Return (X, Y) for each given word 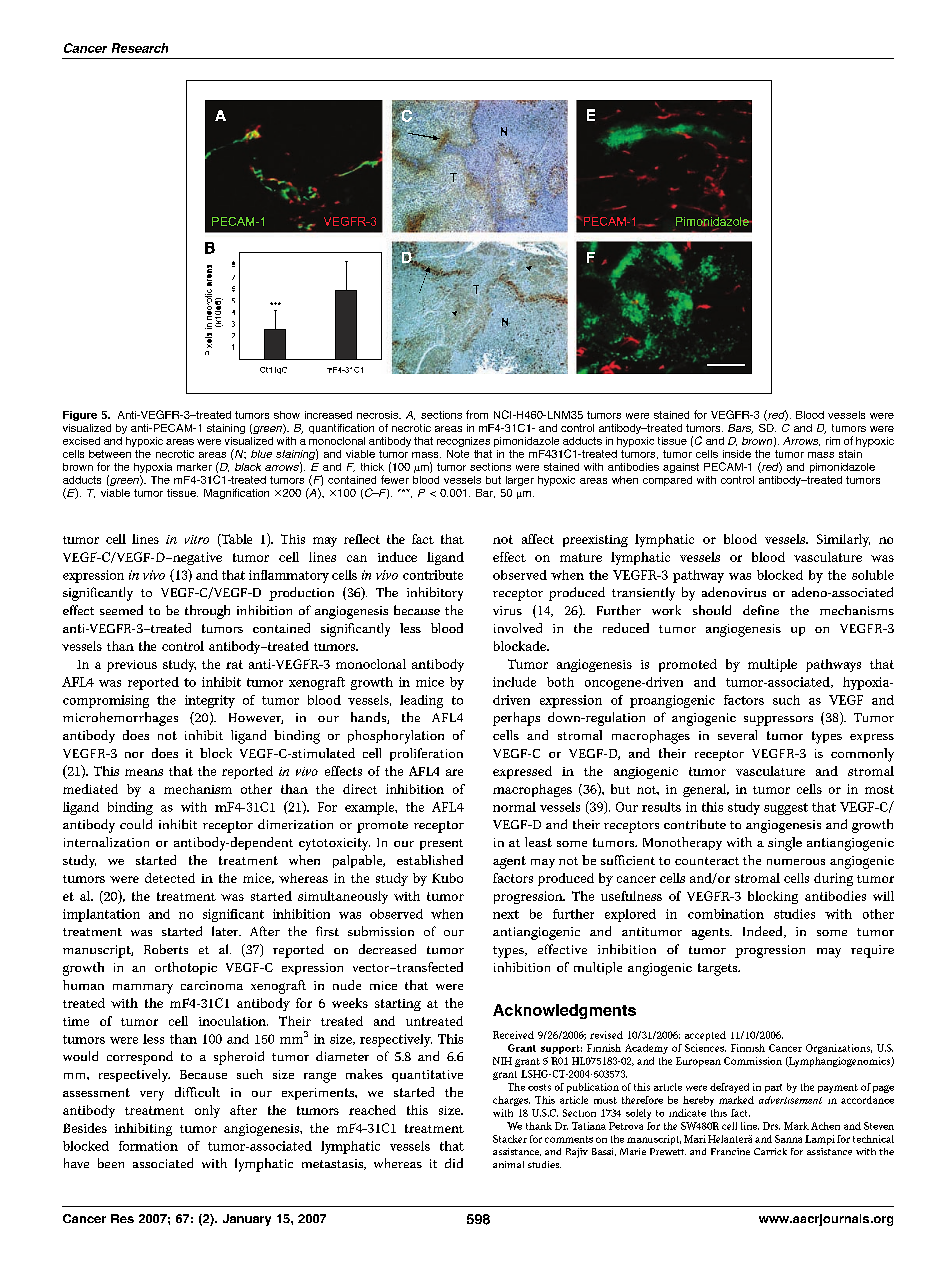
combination (726, 914)
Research (140, 48)
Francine (730, 1151)
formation (148, 1146)
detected (170, 878)
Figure (80, 416)
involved (518, 628)
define (761, 610)
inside (737, 454)
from (477, 414)
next (506, 914)
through (207, 612)
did (454, 1163)
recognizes (463, 442)
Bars (740, 429)
